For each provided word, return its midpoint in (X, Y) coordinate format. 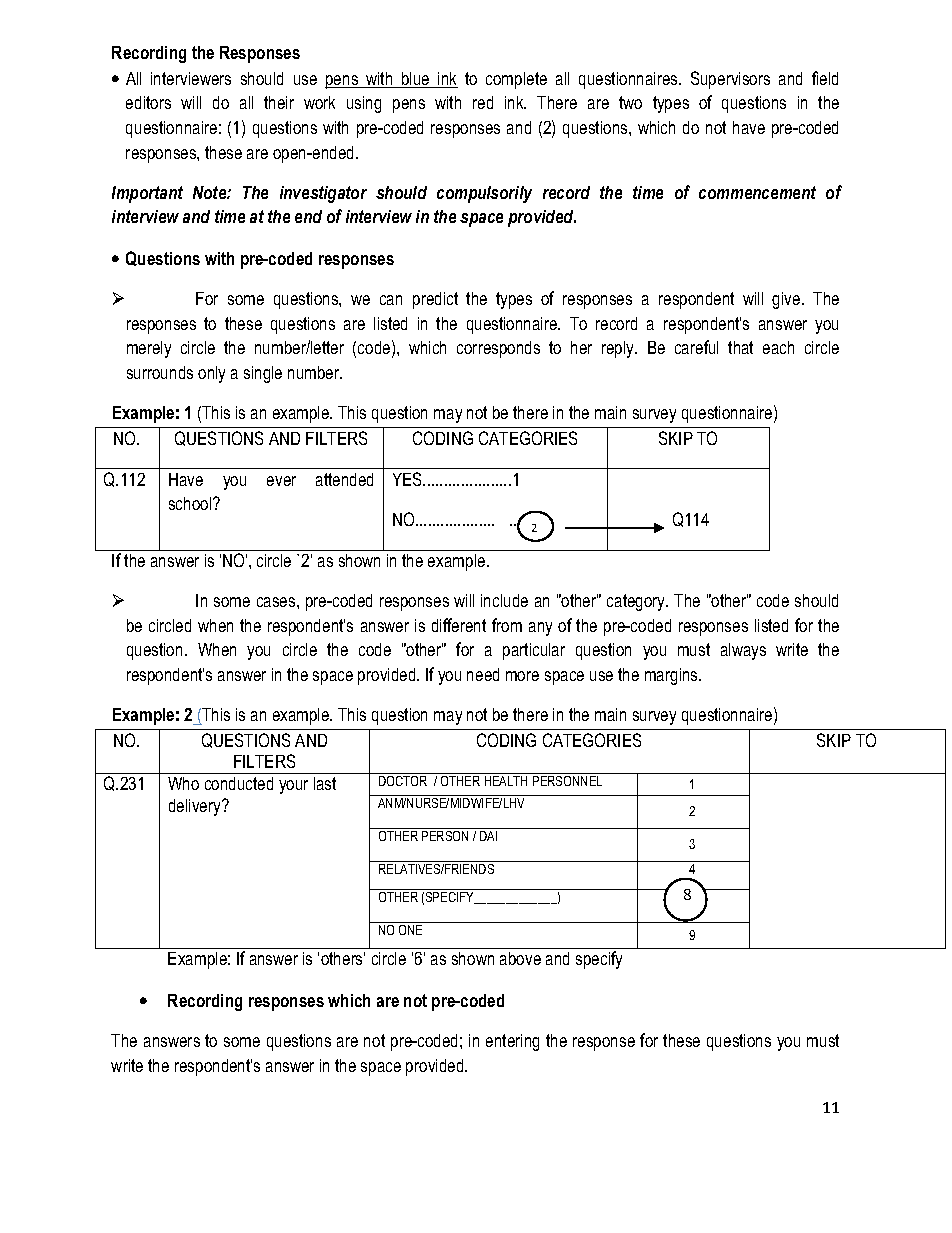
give (787, 300)
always (743, 651)
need (483, 674)
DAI (488, 836)
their (279, 102)
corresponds (498, 349)
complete (516, 80)
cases (277, 602)
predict (435, 300)
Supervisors (730, 80)
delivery (196, 807)
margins (672, 676)
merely (149, 349)
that (740, 347)
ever (281, 481)
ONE (410, 930)
